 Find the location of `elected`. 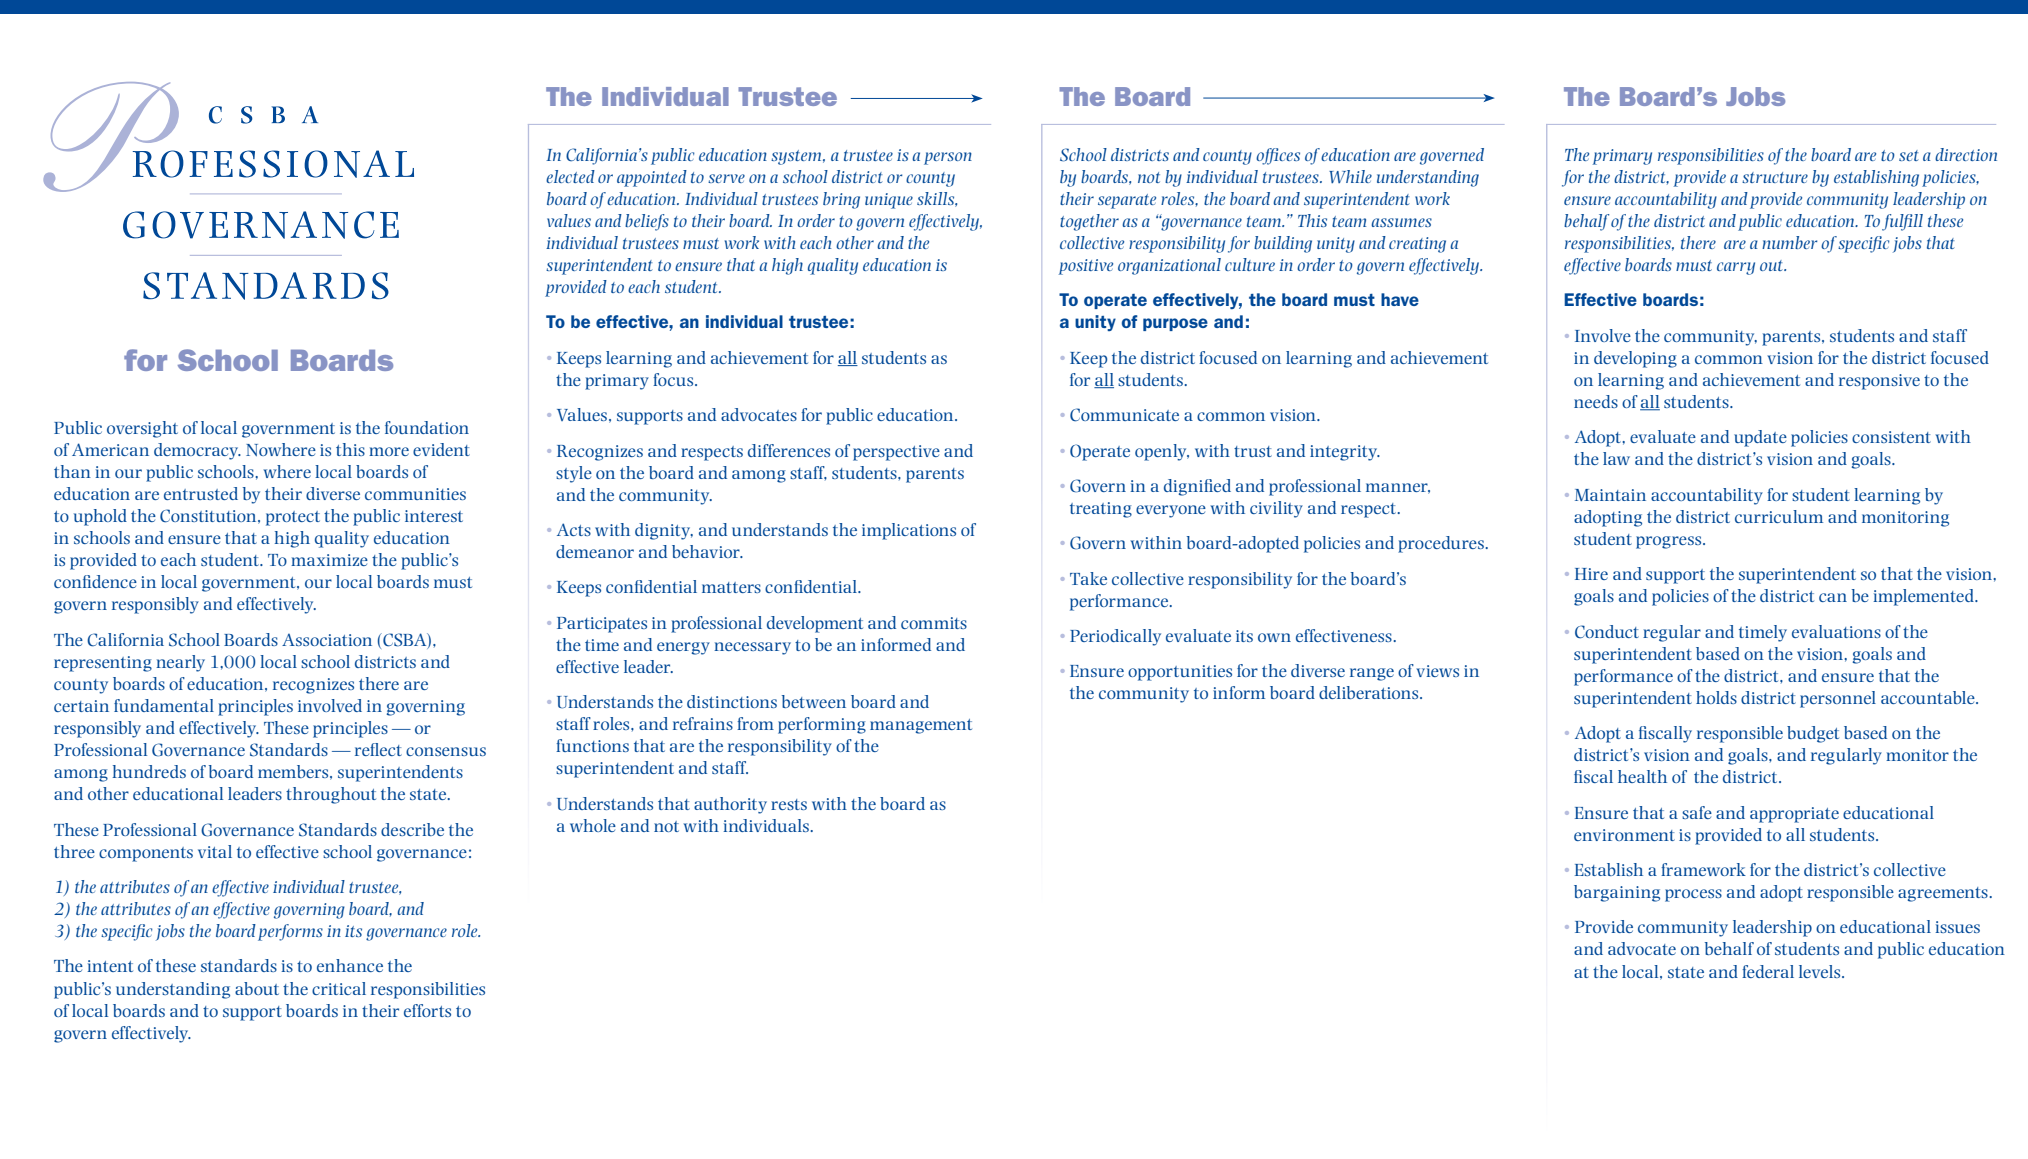

elected is located at coordinates (570, 176).
